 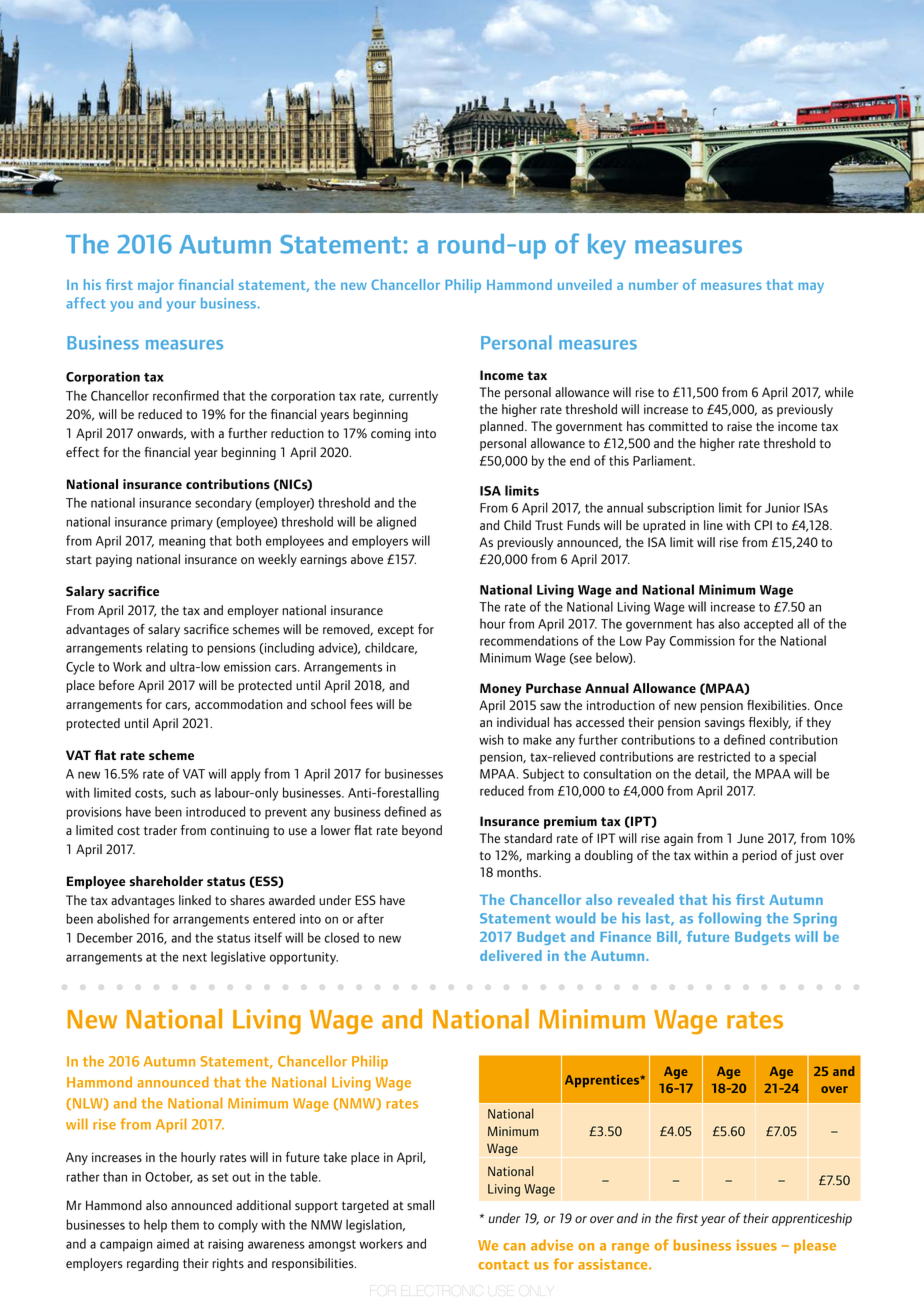 I want to click on major, so click(x=156, y=286).
